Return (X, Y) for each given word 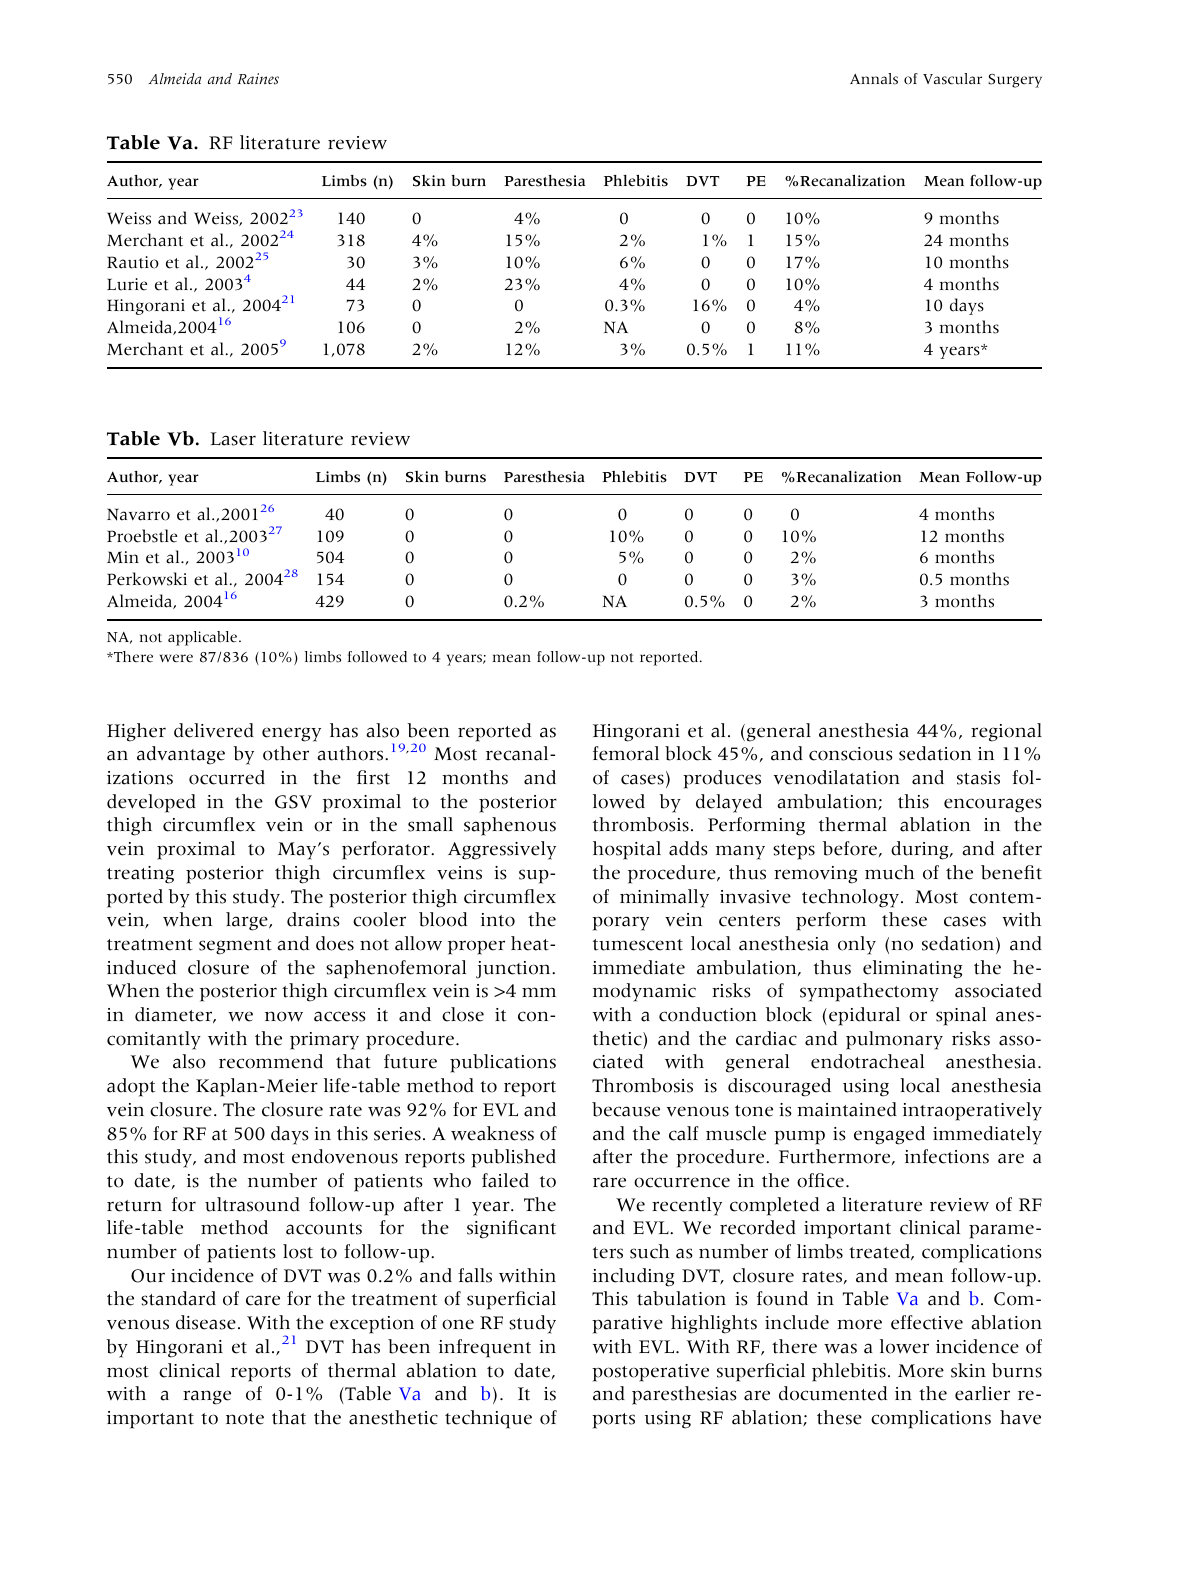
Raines (258, 79)
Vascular (952, 79)
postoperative (650, 1373)
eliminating (912, 969)
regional (1006, 732)
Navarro (138, 514)
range (207, 1397)
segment (235, 947)
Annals (874, 79)
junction (514, 970)
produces (722, 779)
